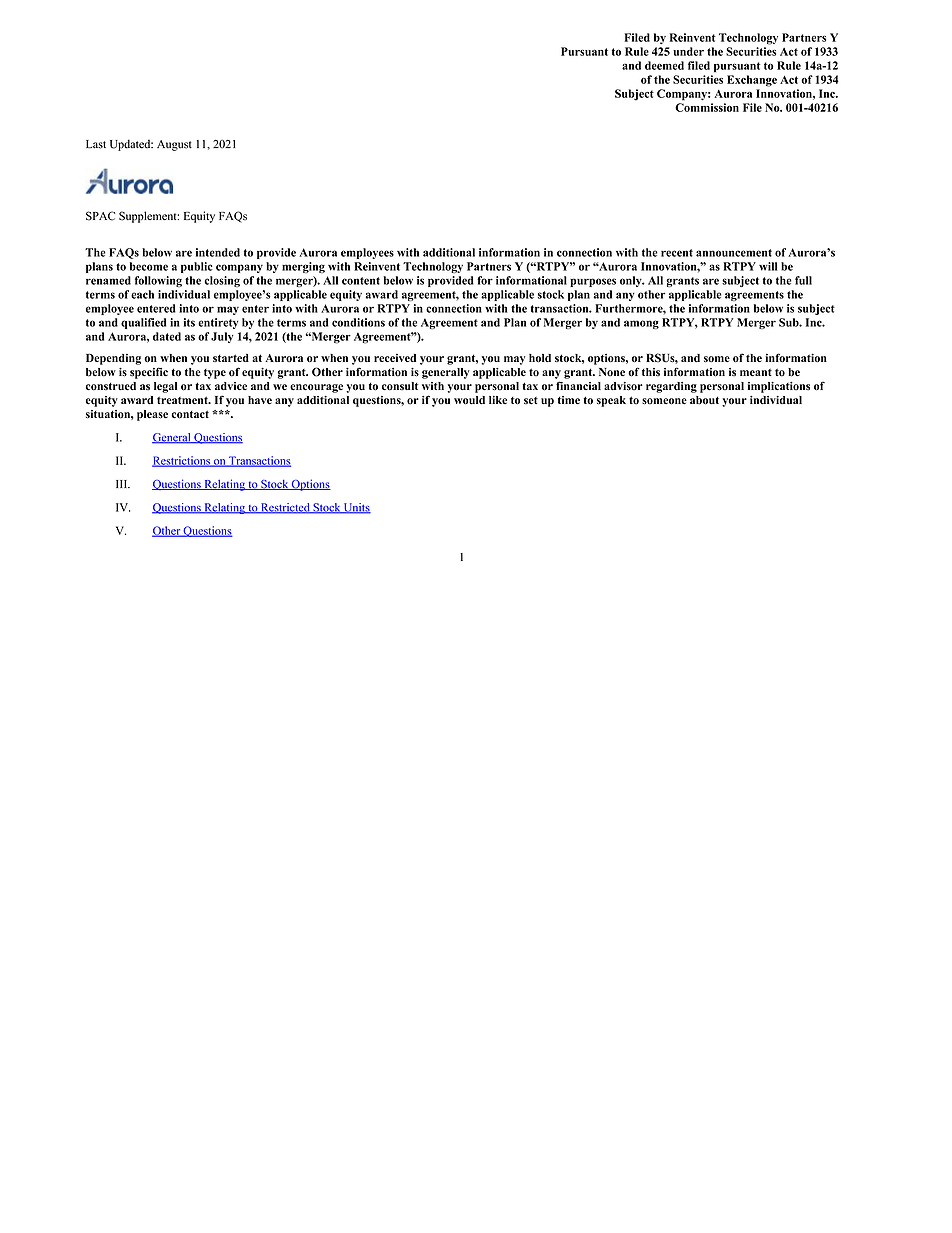  Describe the element at coordinates (174, 145) in the screenshot. I see `August` at that location.
